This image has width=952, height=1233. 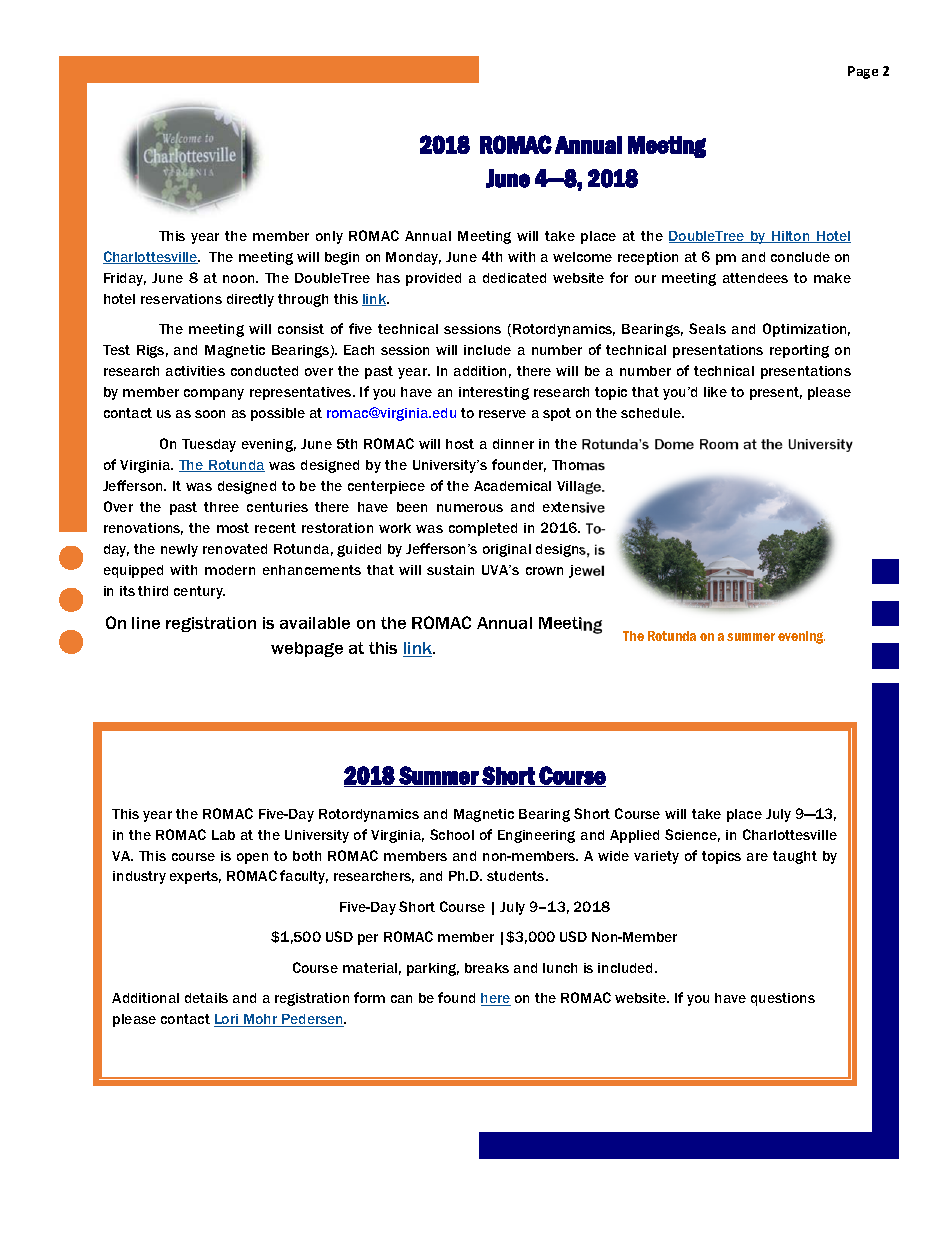 I want to click on attendees, so click(x=755, y=278).
